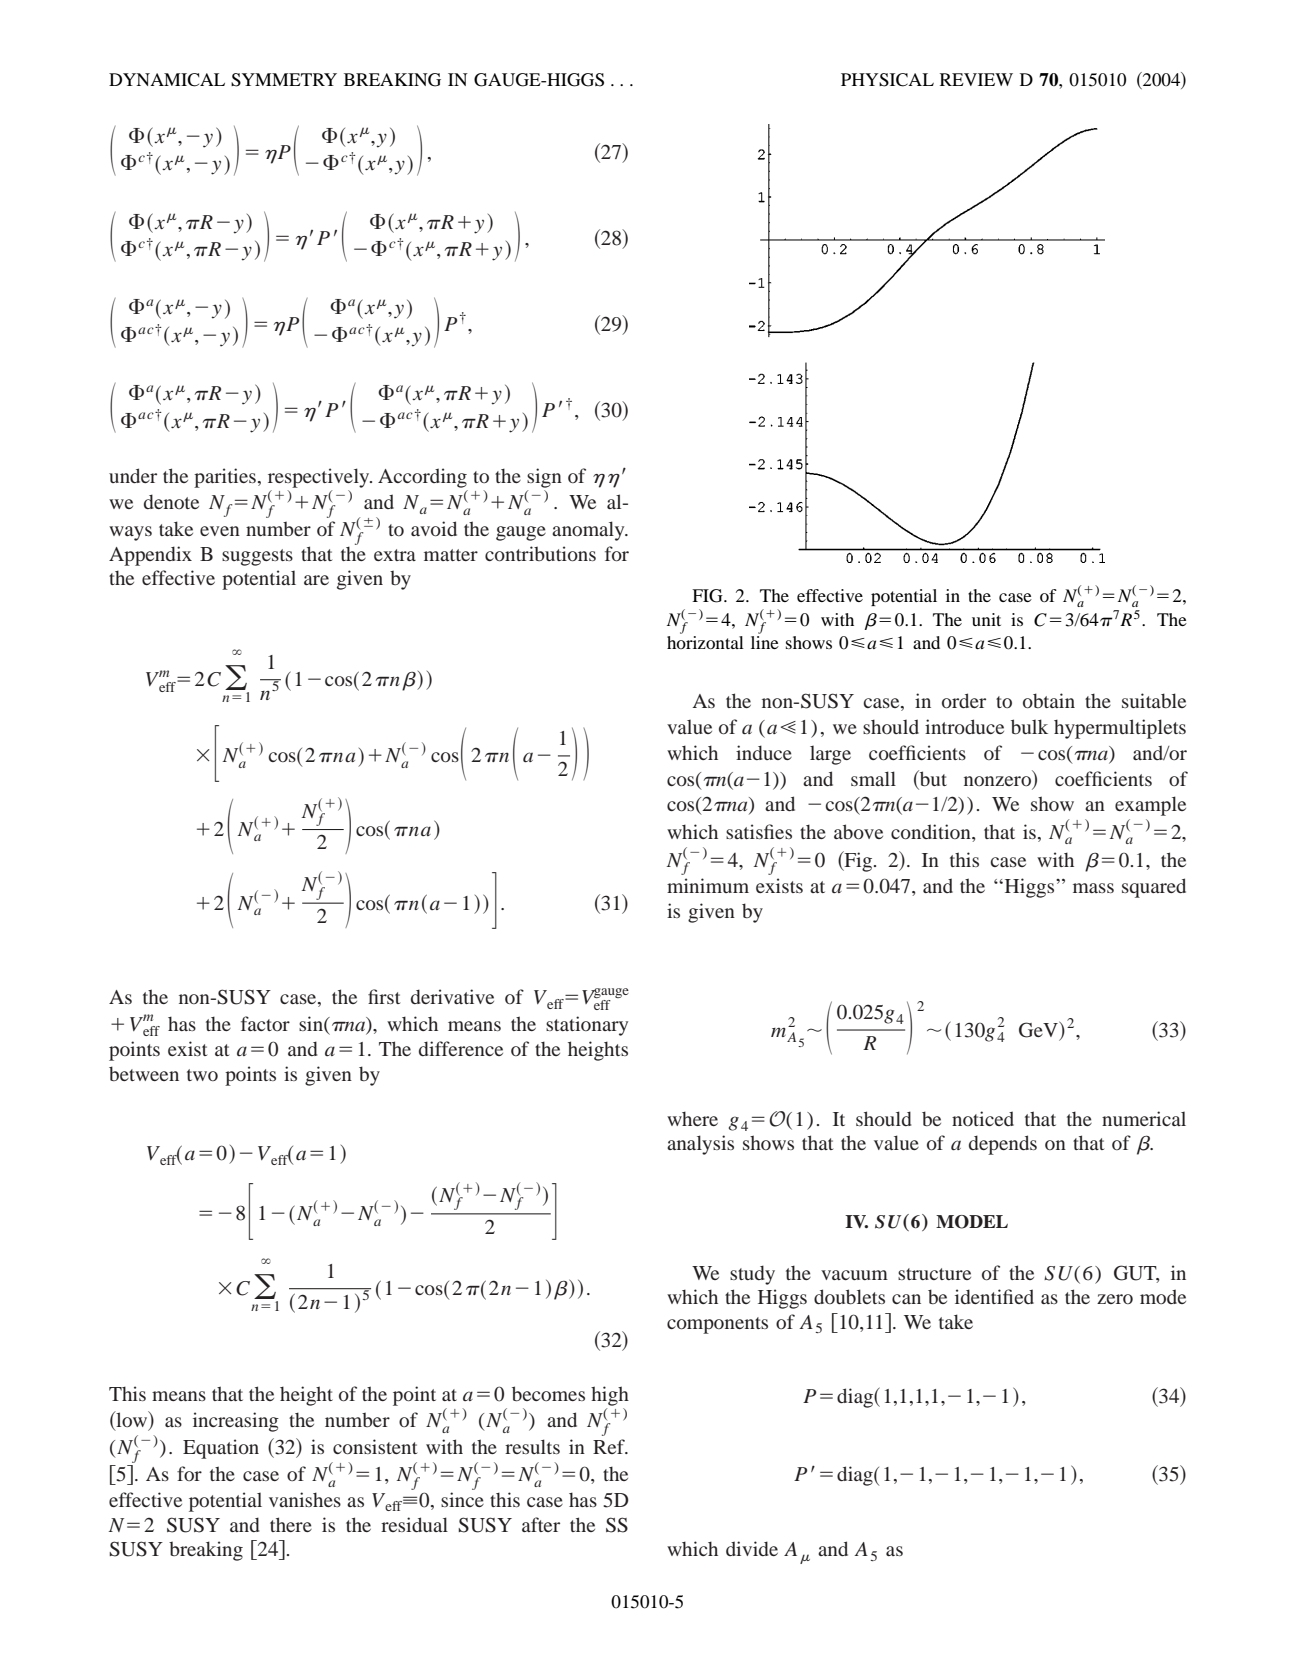 Image resolution: width=1296 pixels, height=1677 pixels. I want to click on parities, so click(225, 478).
